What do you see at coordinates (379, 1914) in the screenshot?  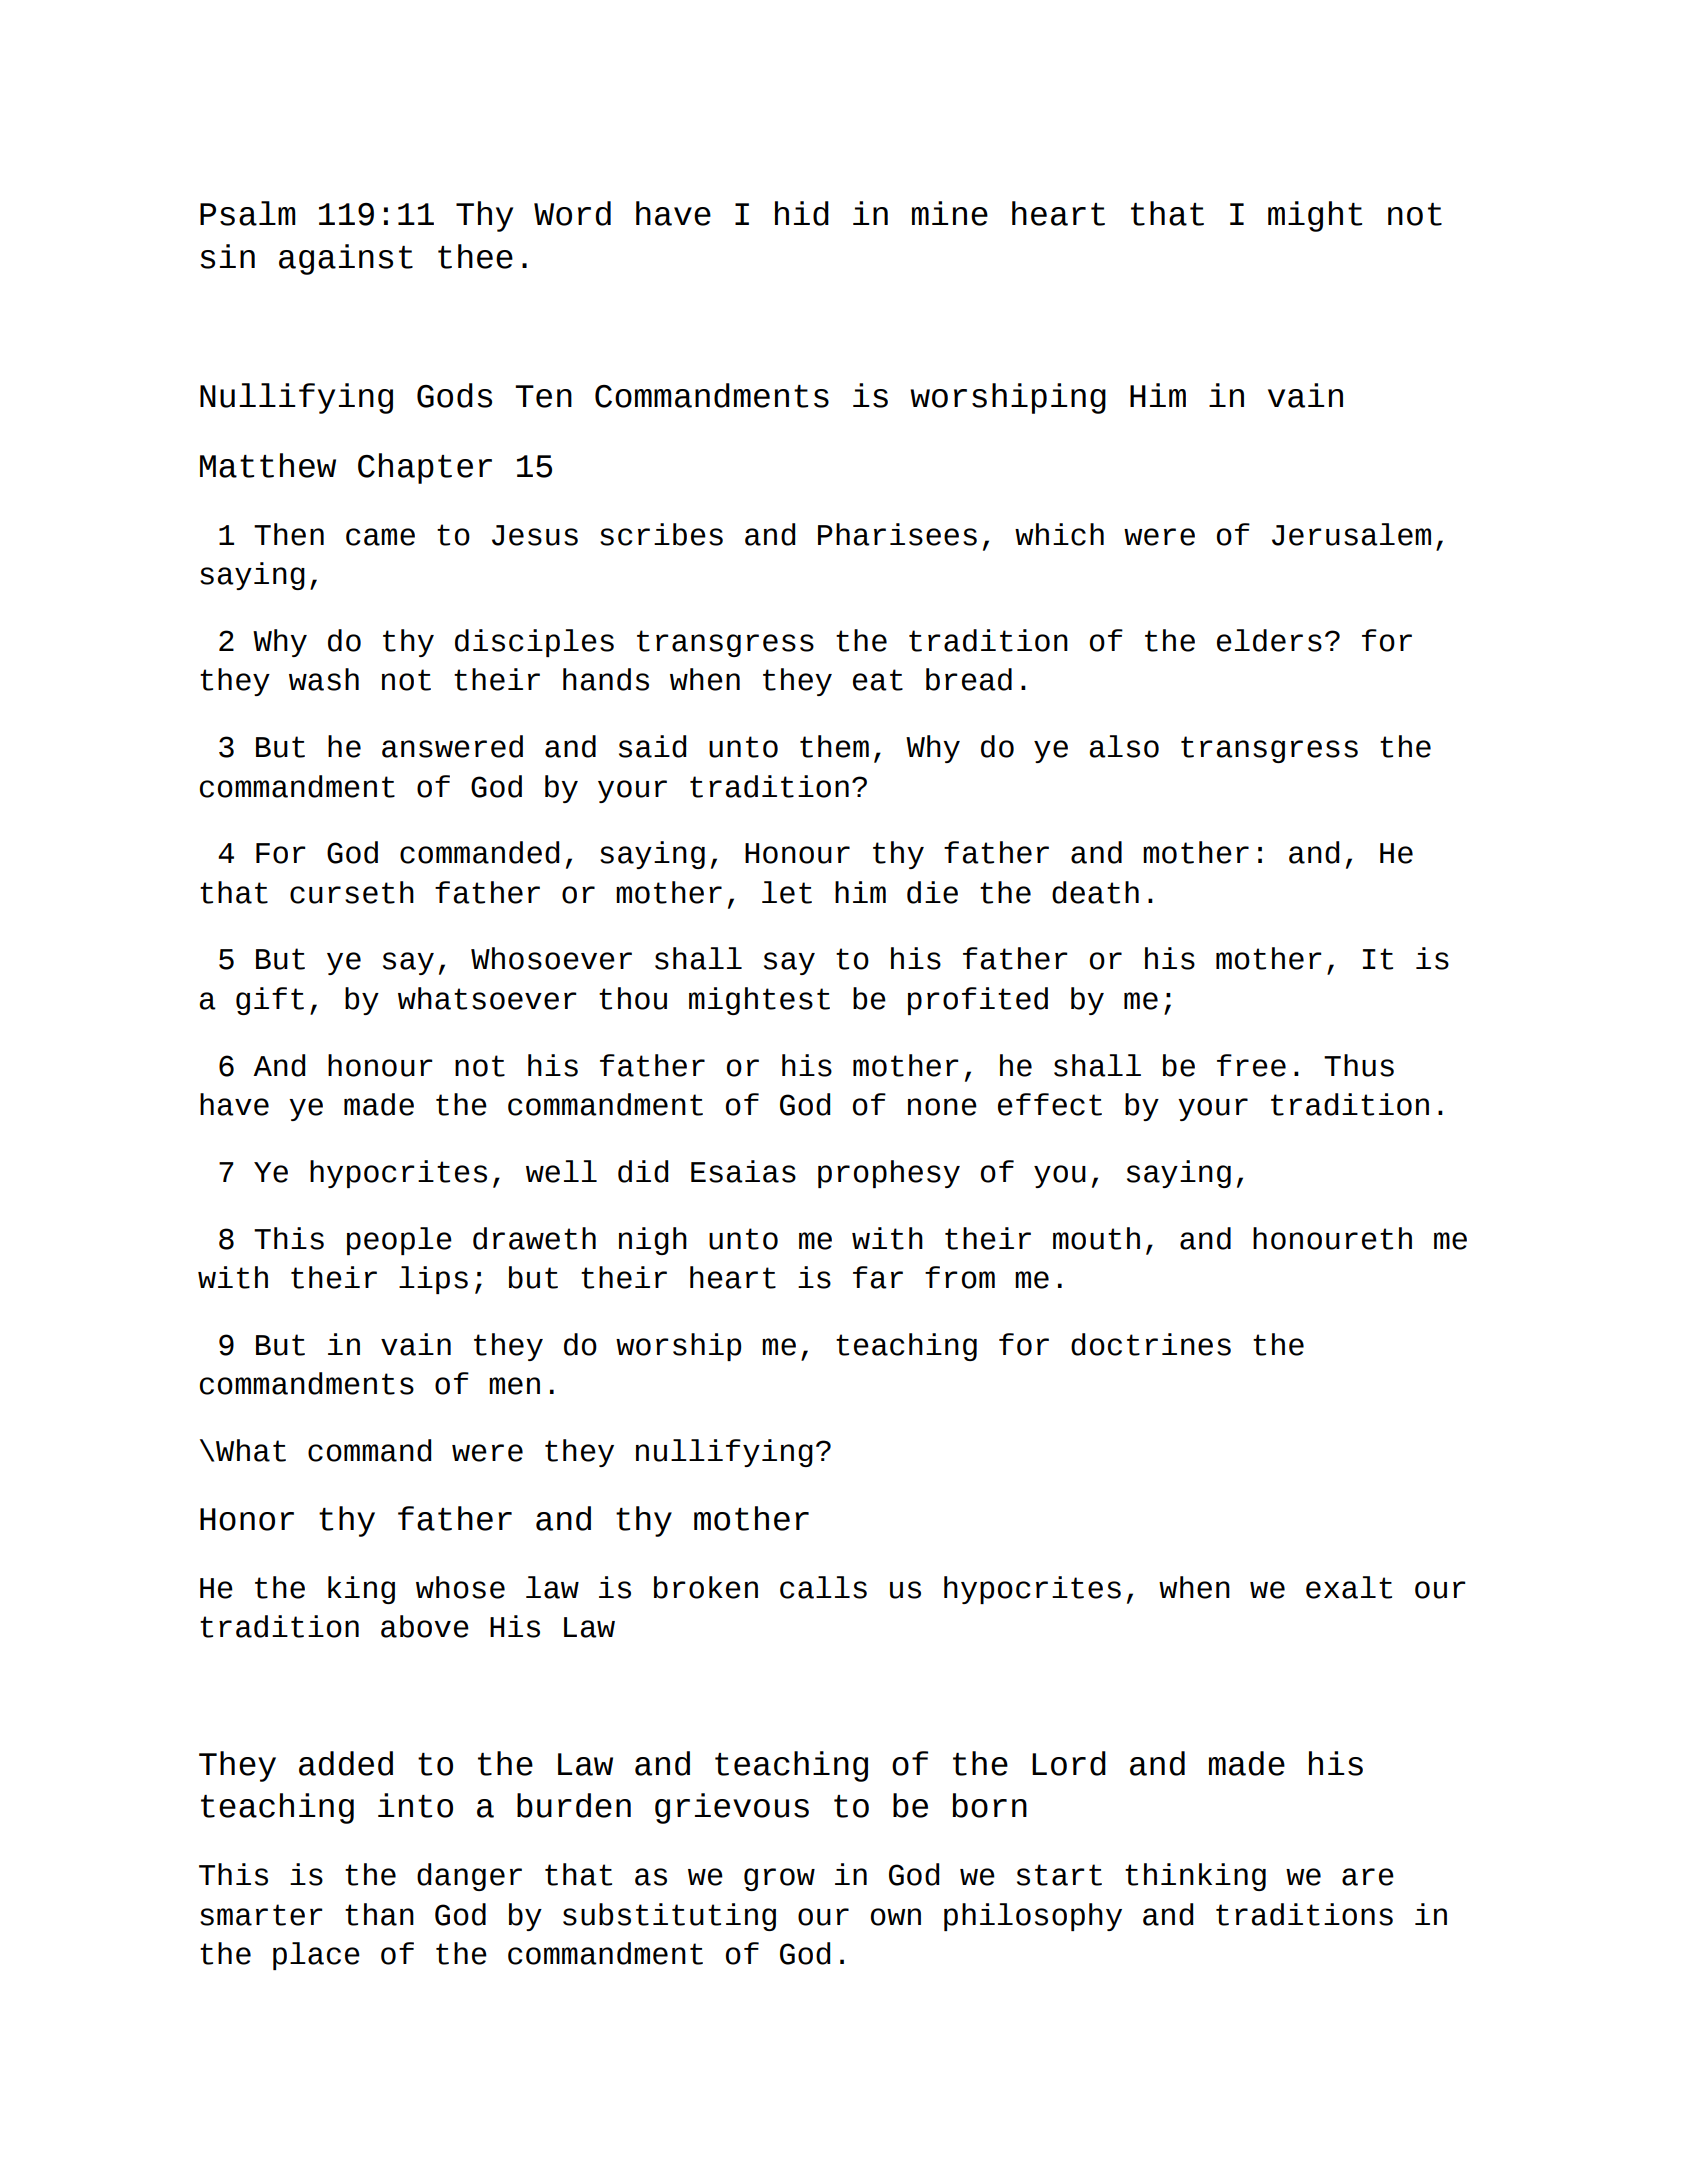 I see `than` at bounding box center [379, 1914].
